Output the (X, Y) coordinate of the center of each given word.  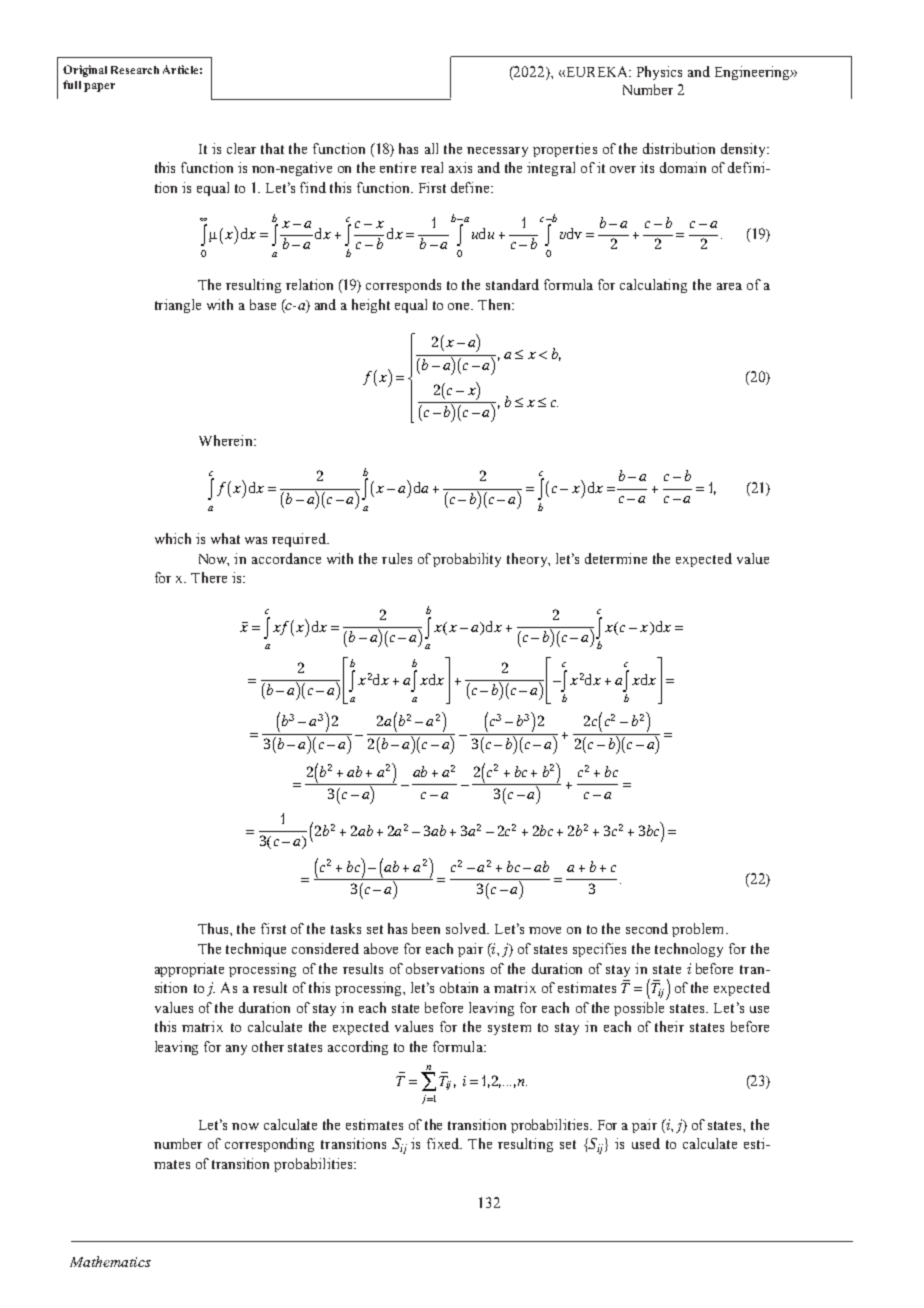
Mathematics (110, 1261)
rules (397, 558)
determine (616, 558)
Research (135, 70)
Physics (659, 73)
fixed (444, 1143)
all (431, 148)
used (646, 1143)
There (209, 577)
